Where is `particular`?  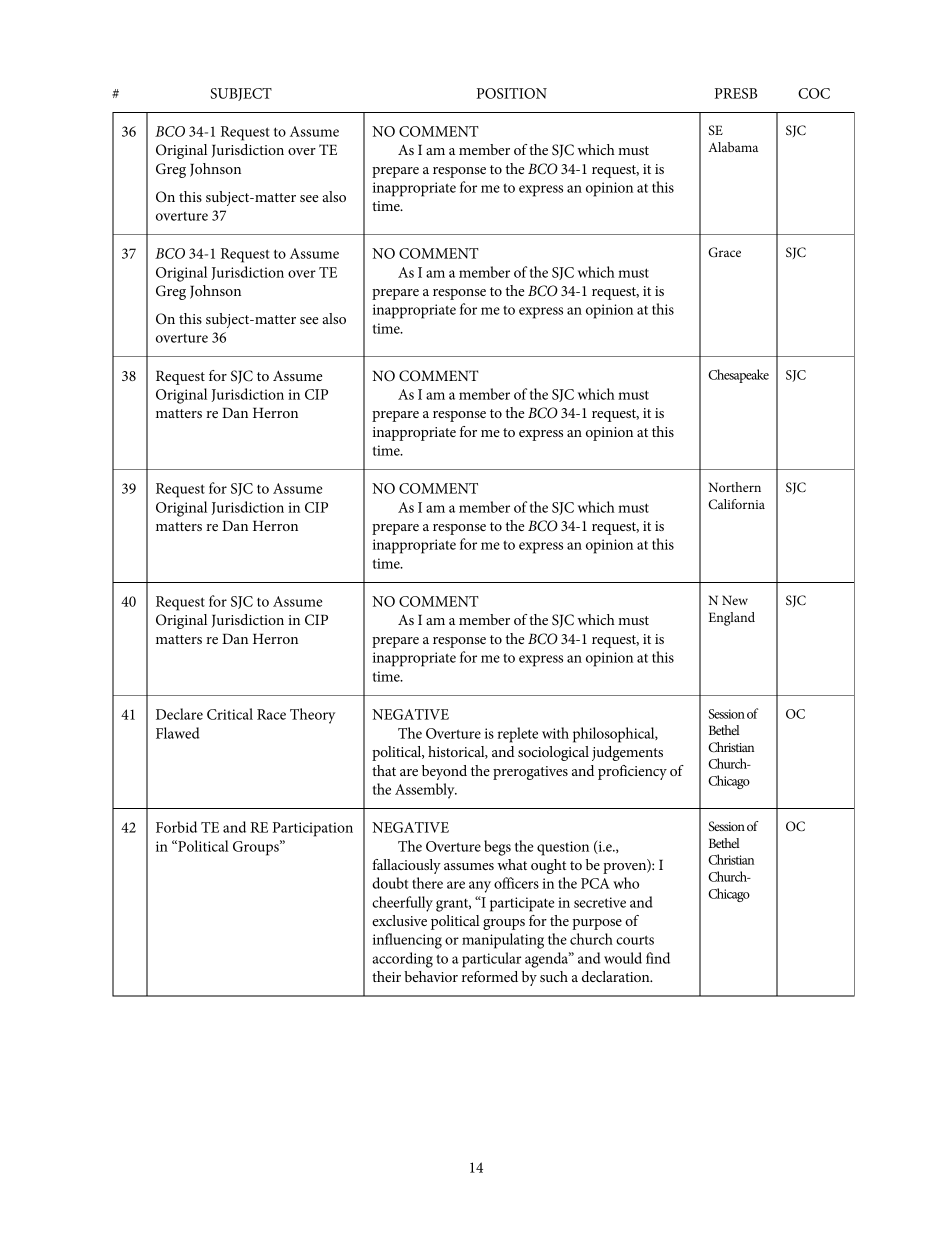 particular is located at coordinates (491, 960).
